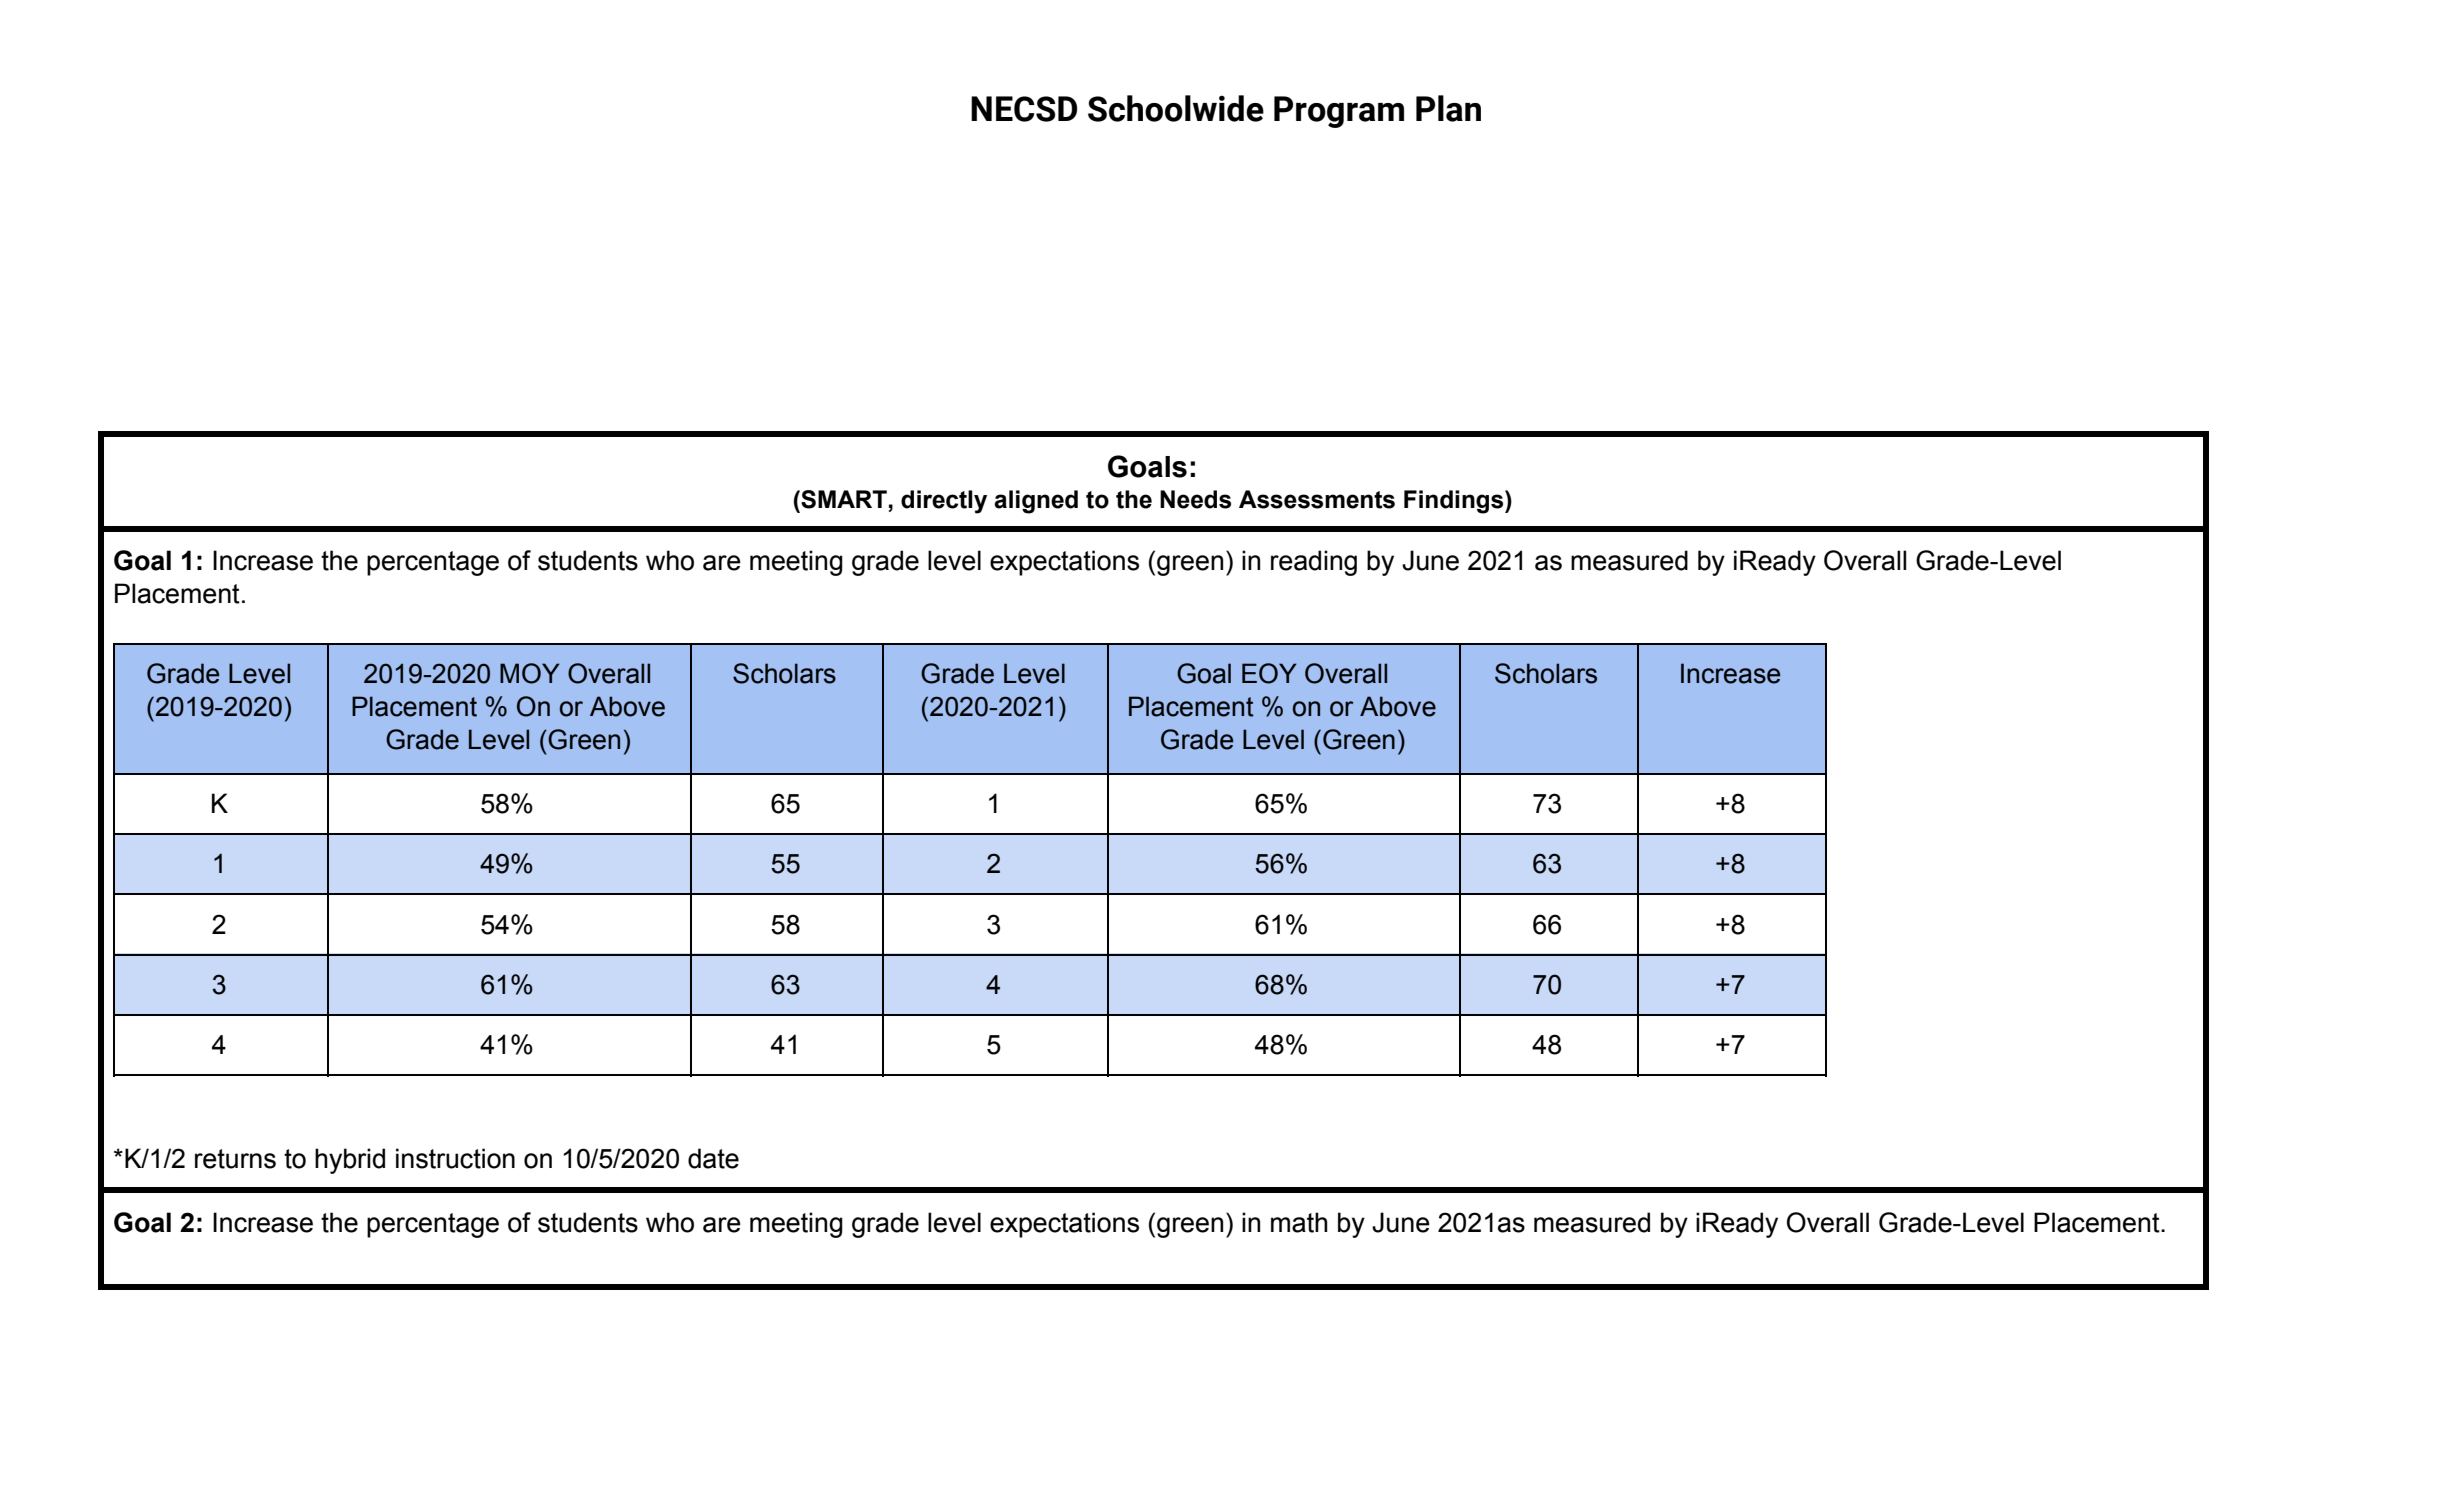 Image resolution: width=2455 pixels, height=1491 pixels. What do you see at coordinates (843, 499) in the document?
I see `SMART` at bounding box center [843, 499].
